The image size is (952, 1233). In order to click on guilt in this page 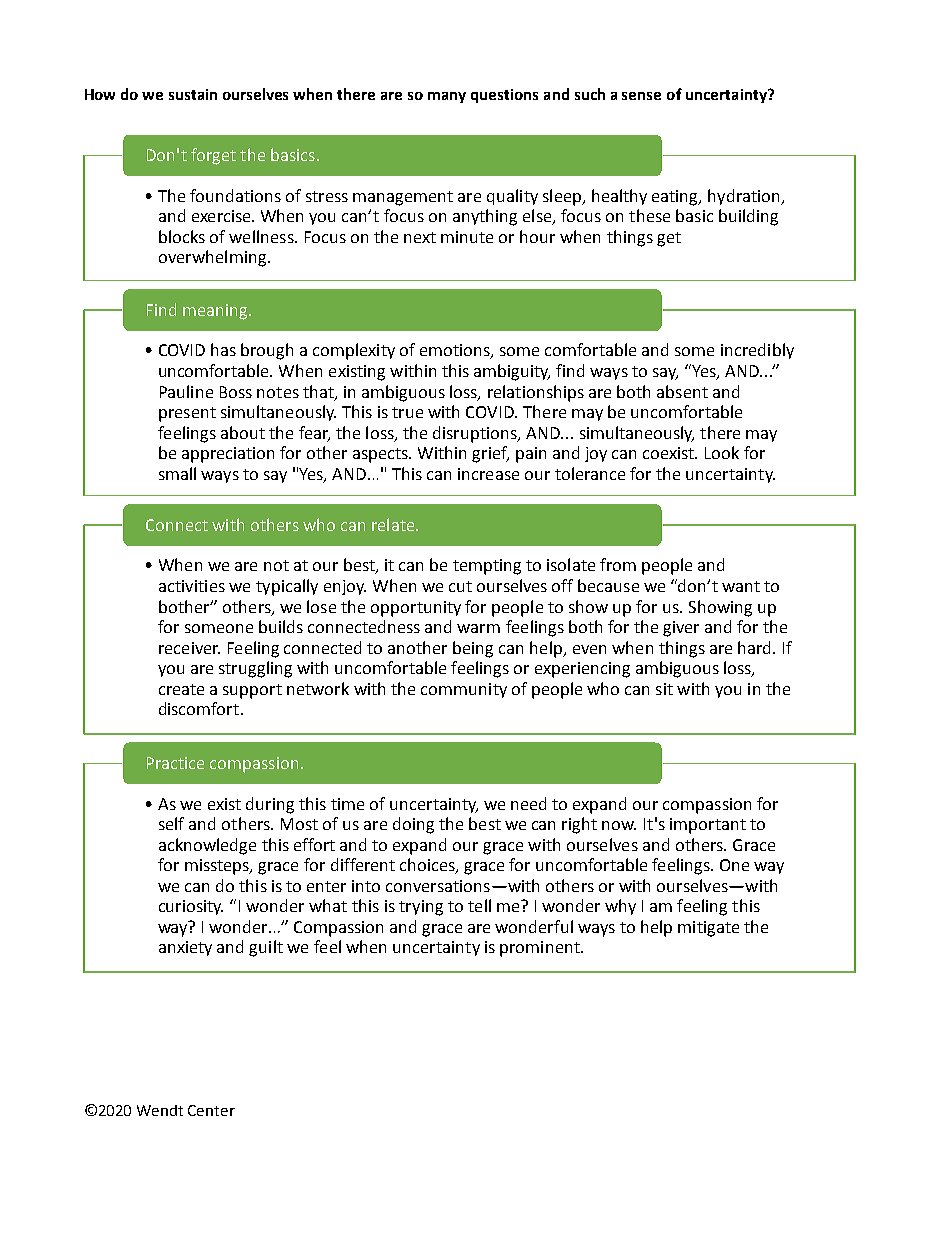, I will do `click(266, 948)`.
